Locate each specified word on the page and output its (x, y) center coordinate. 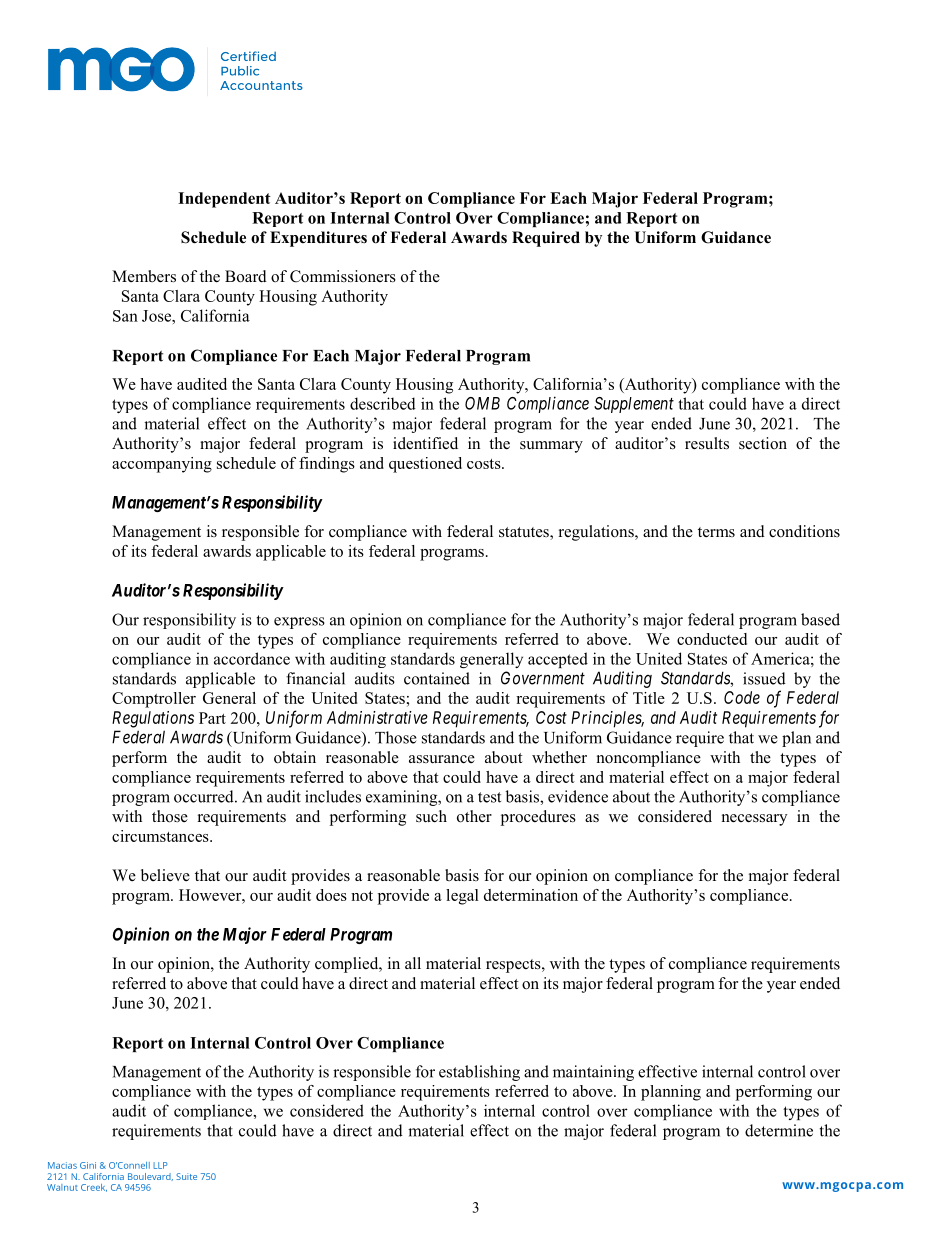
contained (437, 678)
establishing (479, 1073)
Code (742, 697)
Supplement (634, 405)
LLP (160, 1165)
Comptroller (154, 700)
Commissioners (343, 276)
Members (144, 276)
